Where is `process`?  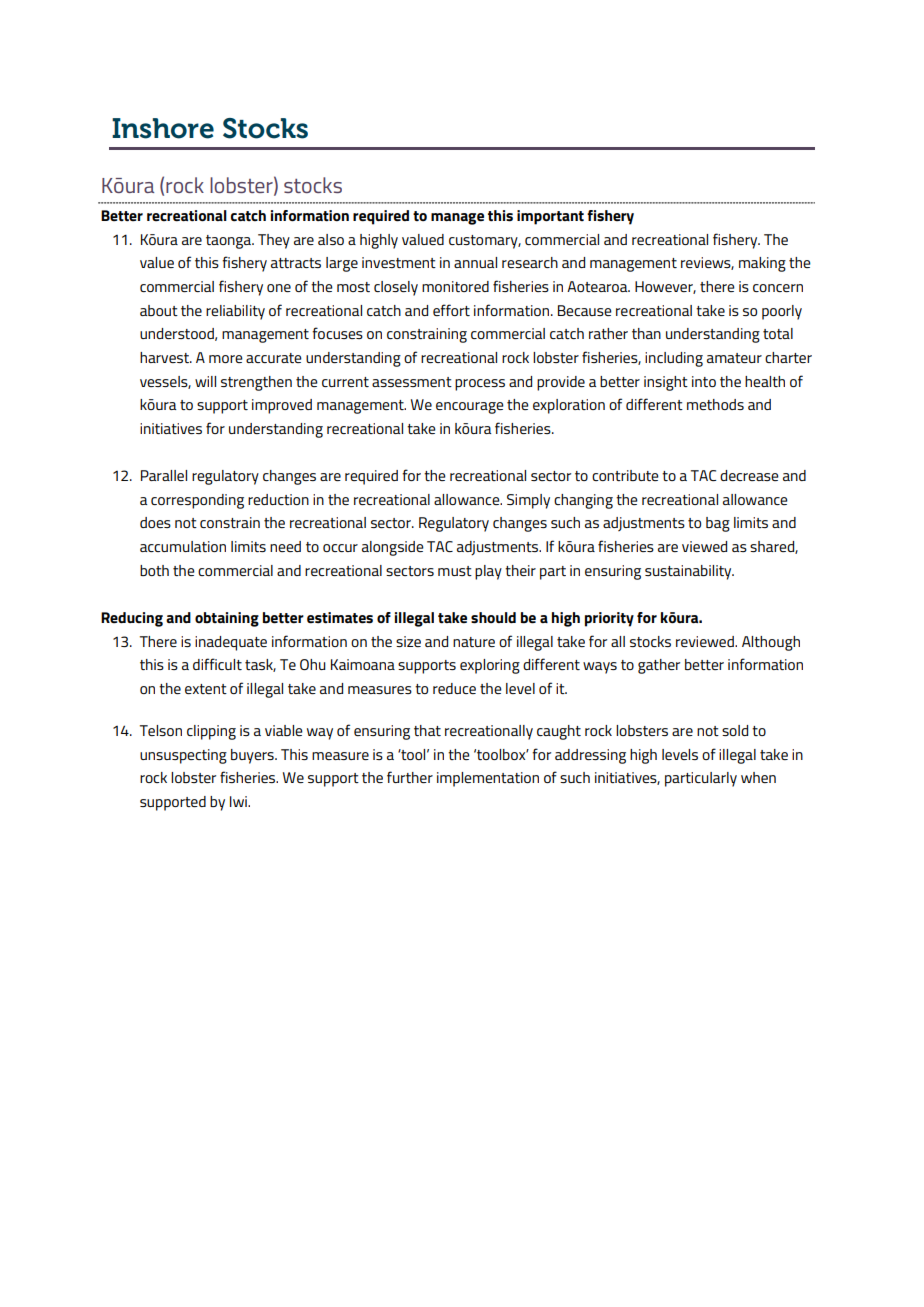 process is located at coordinates (480, 385).
